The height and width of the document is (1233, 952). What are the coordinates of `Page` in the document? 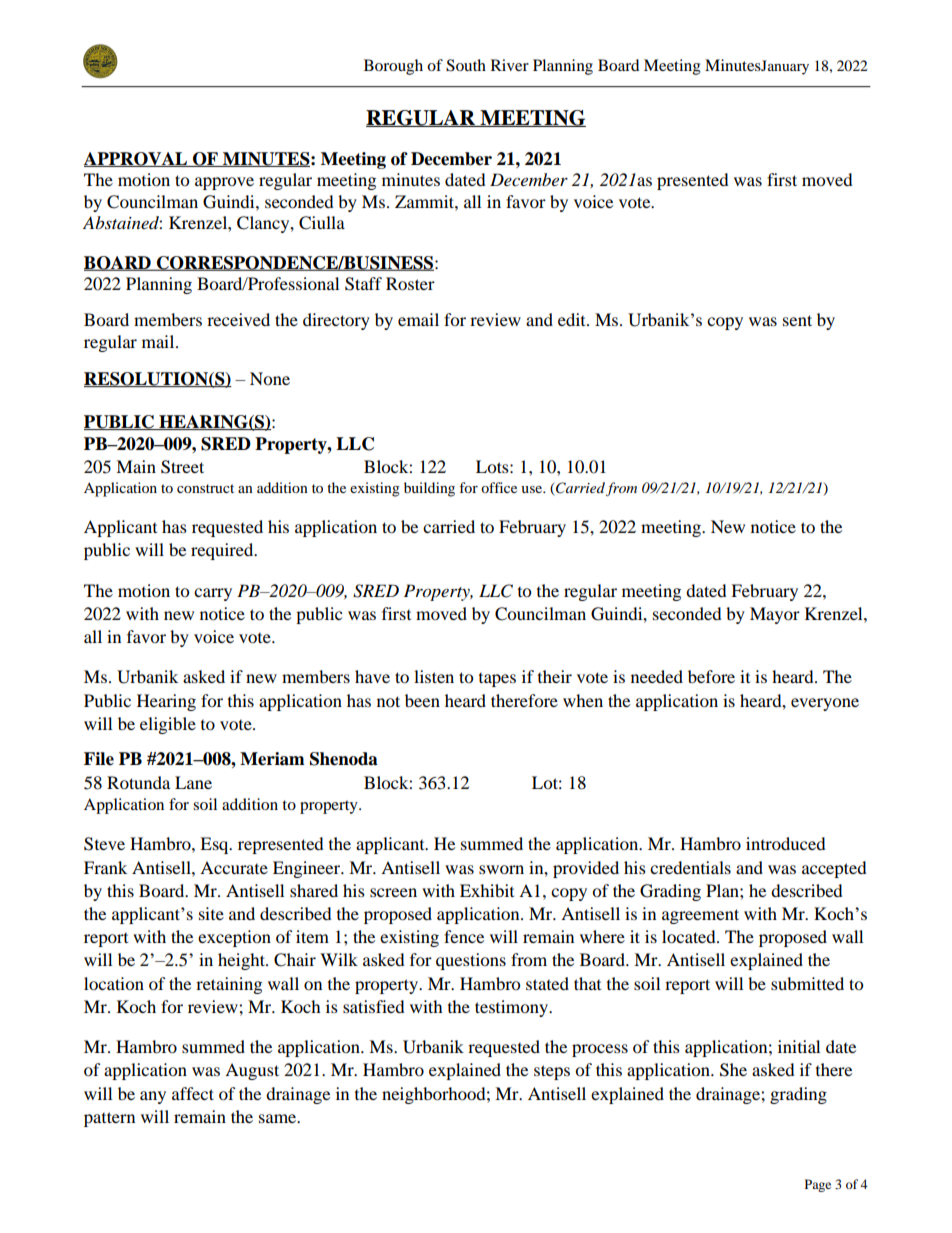 It's located at (818, 1185).
